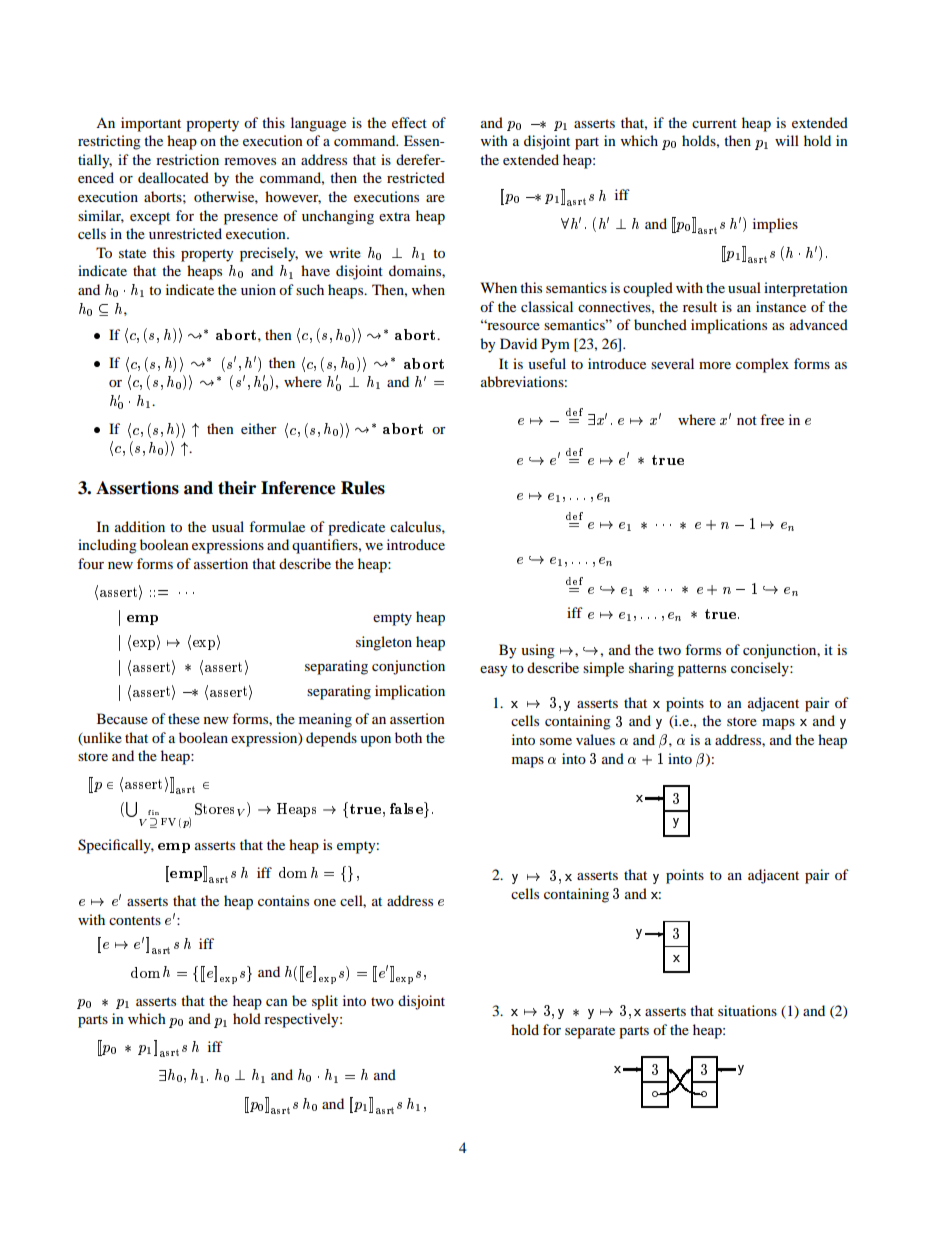  What do you see at coordinates (259, 428) in the screenshot?
I see `either` at bounding box center [259, 428].
